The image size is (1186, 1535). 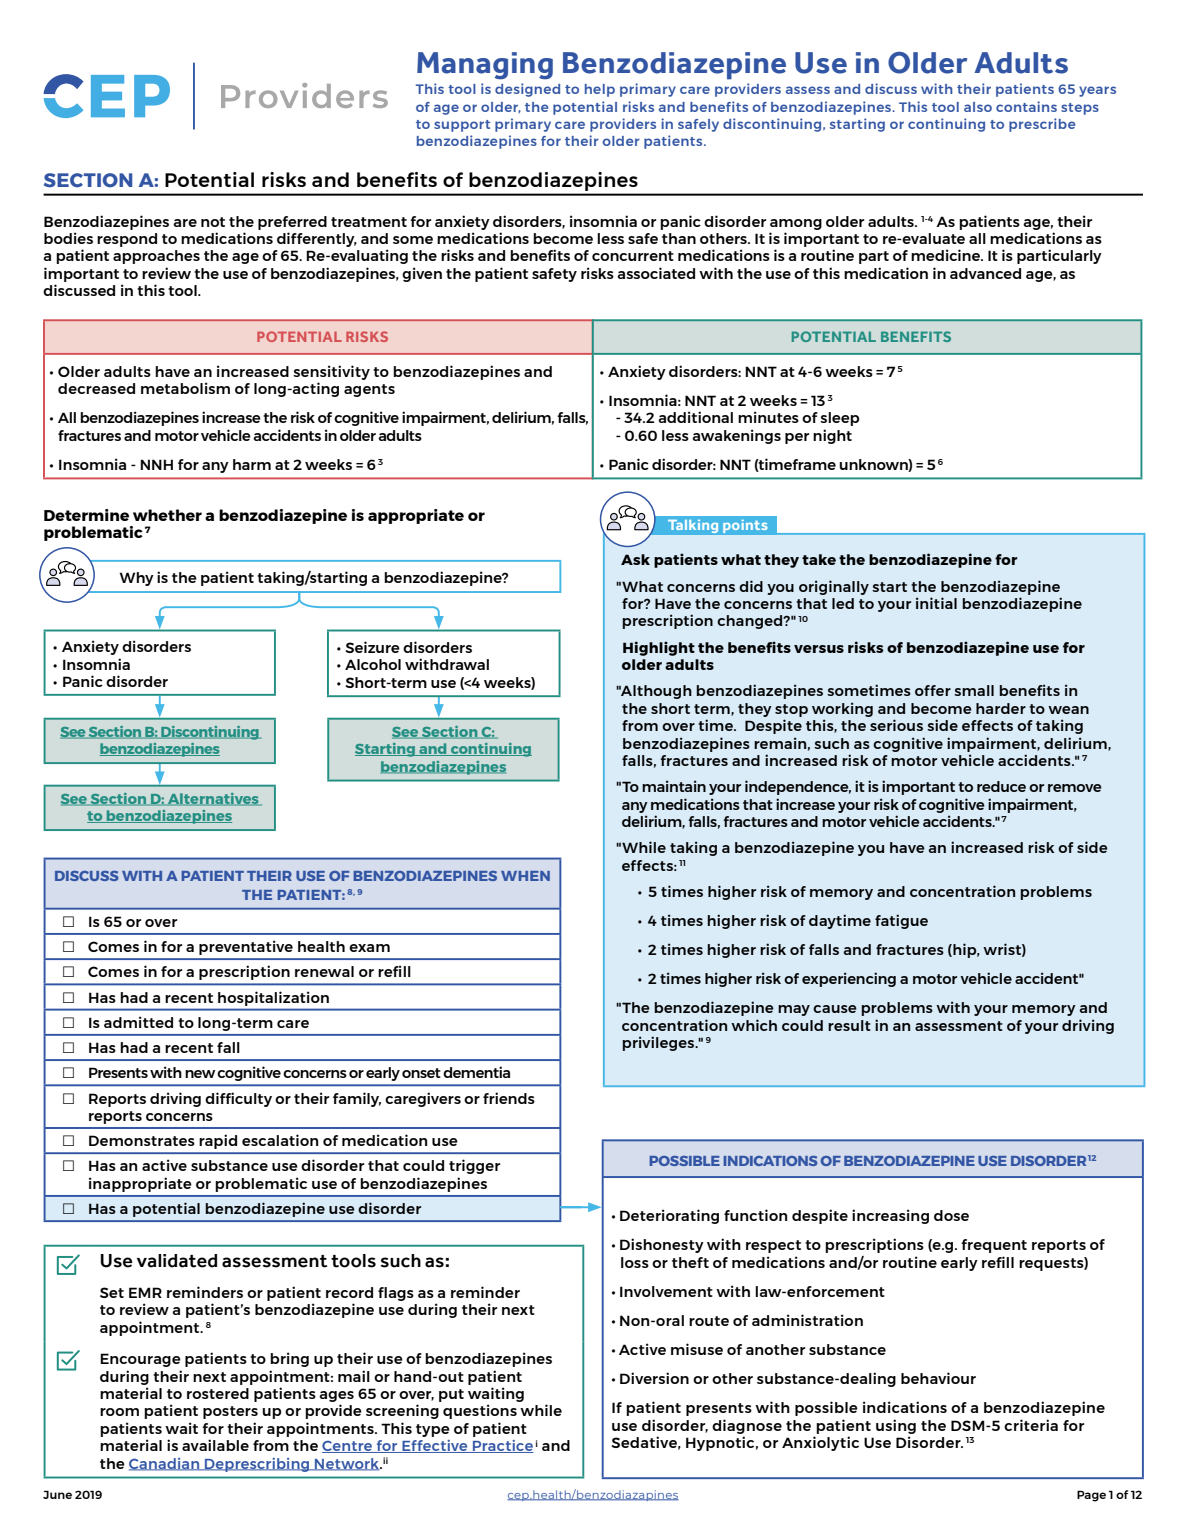 What do you see at coordinates (978, 107) in the page?
I see `also` at bounding box center [978, 107].
